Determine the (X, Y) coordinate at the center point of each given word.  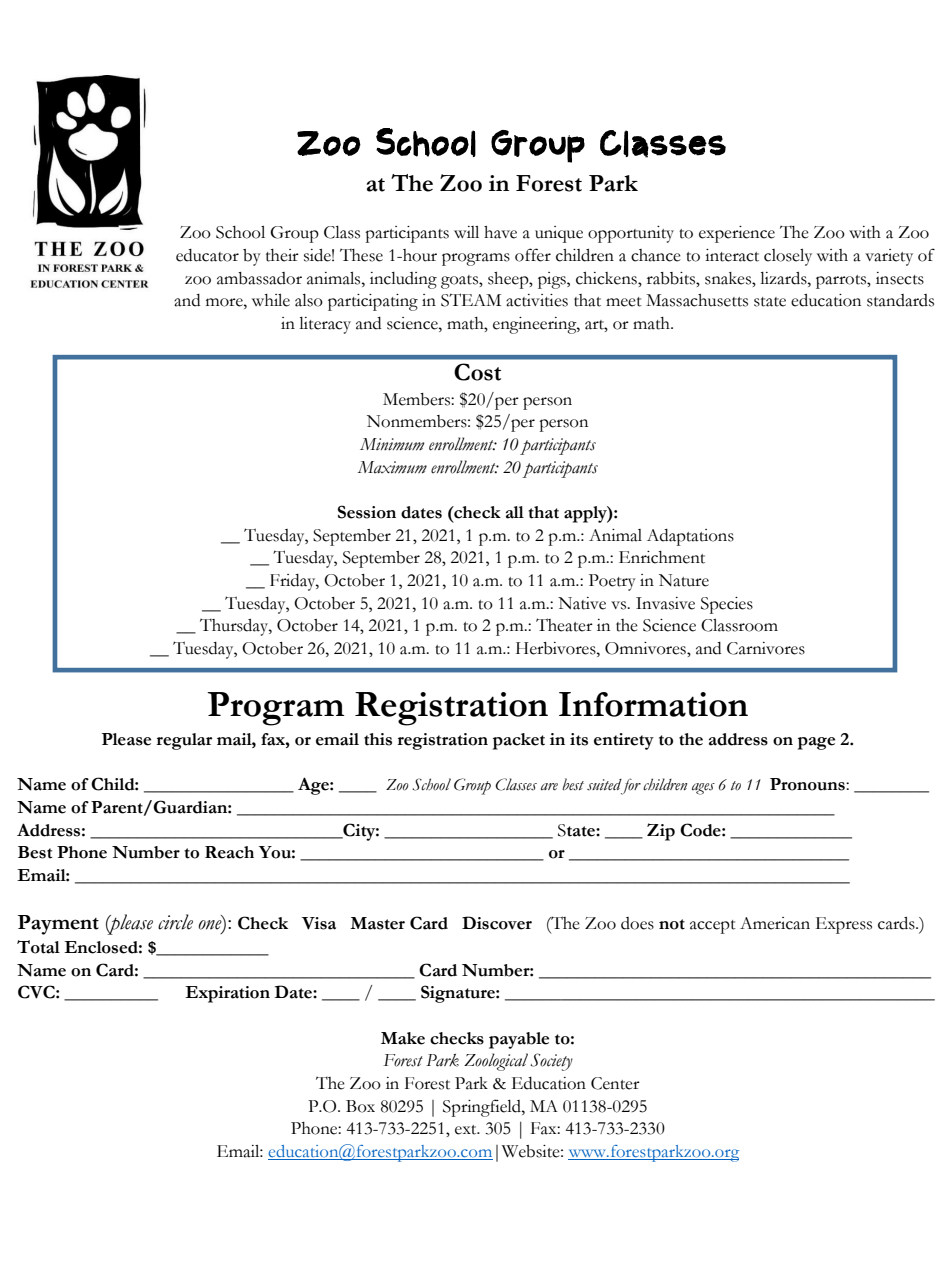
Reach (229, 852)
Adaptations (690, 537)
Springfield (483, 1108)
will (466, 232)
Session (367, 512)
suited (604, 785)
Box (360, 1106)
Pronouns (808, 784)
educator (207, 255)
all (515, 512)
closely (788, 257)
